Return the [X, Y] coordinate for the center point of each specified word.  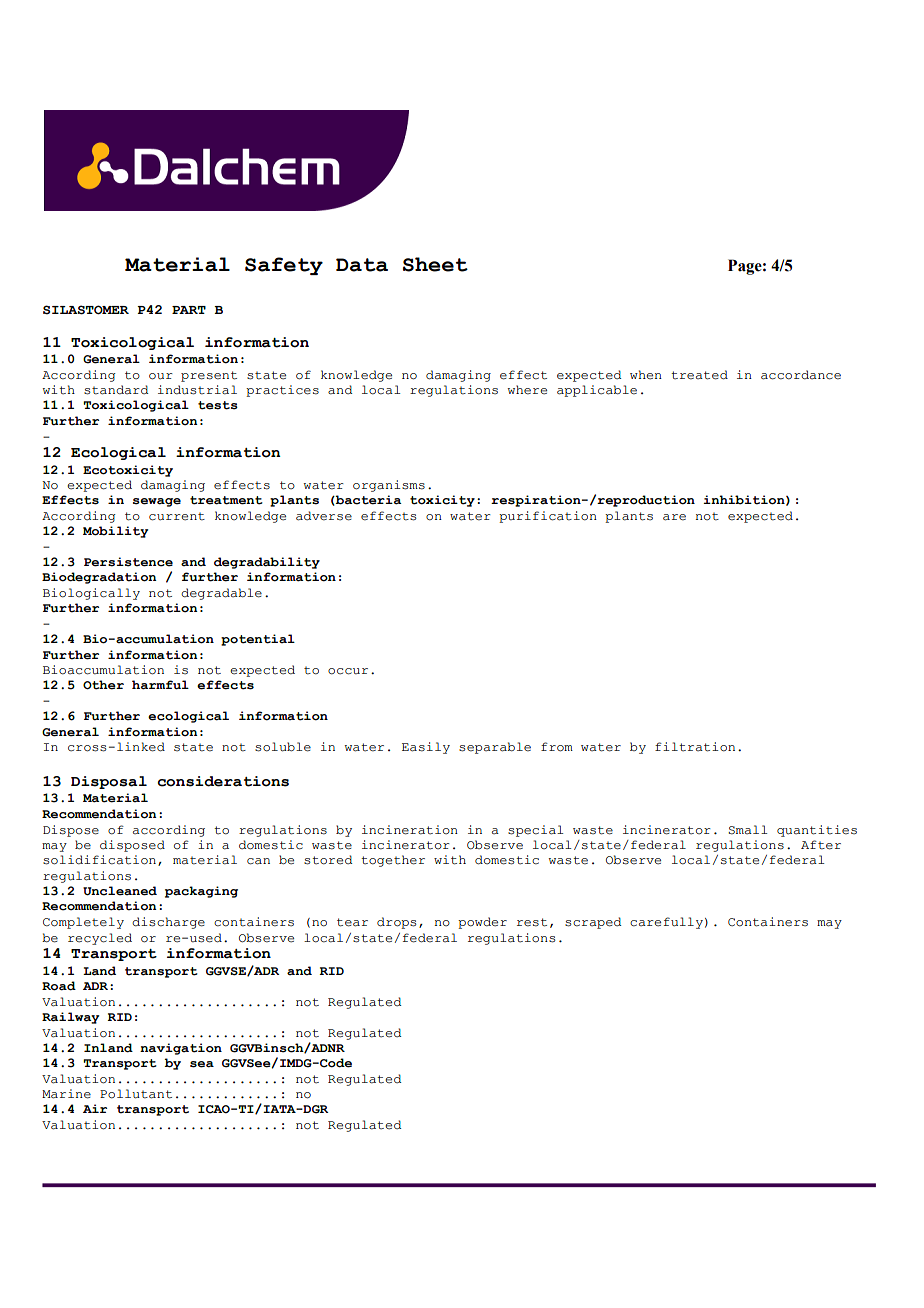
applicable [597, 391]
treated [699, 375]
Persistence [128, 562]
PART [189, 310]
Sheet [435, 264]
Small [747, 830]
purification [548, 517]
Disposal [109, 782]
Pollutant [136, 1094]
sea [202, 1064]
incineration [410, 830]
